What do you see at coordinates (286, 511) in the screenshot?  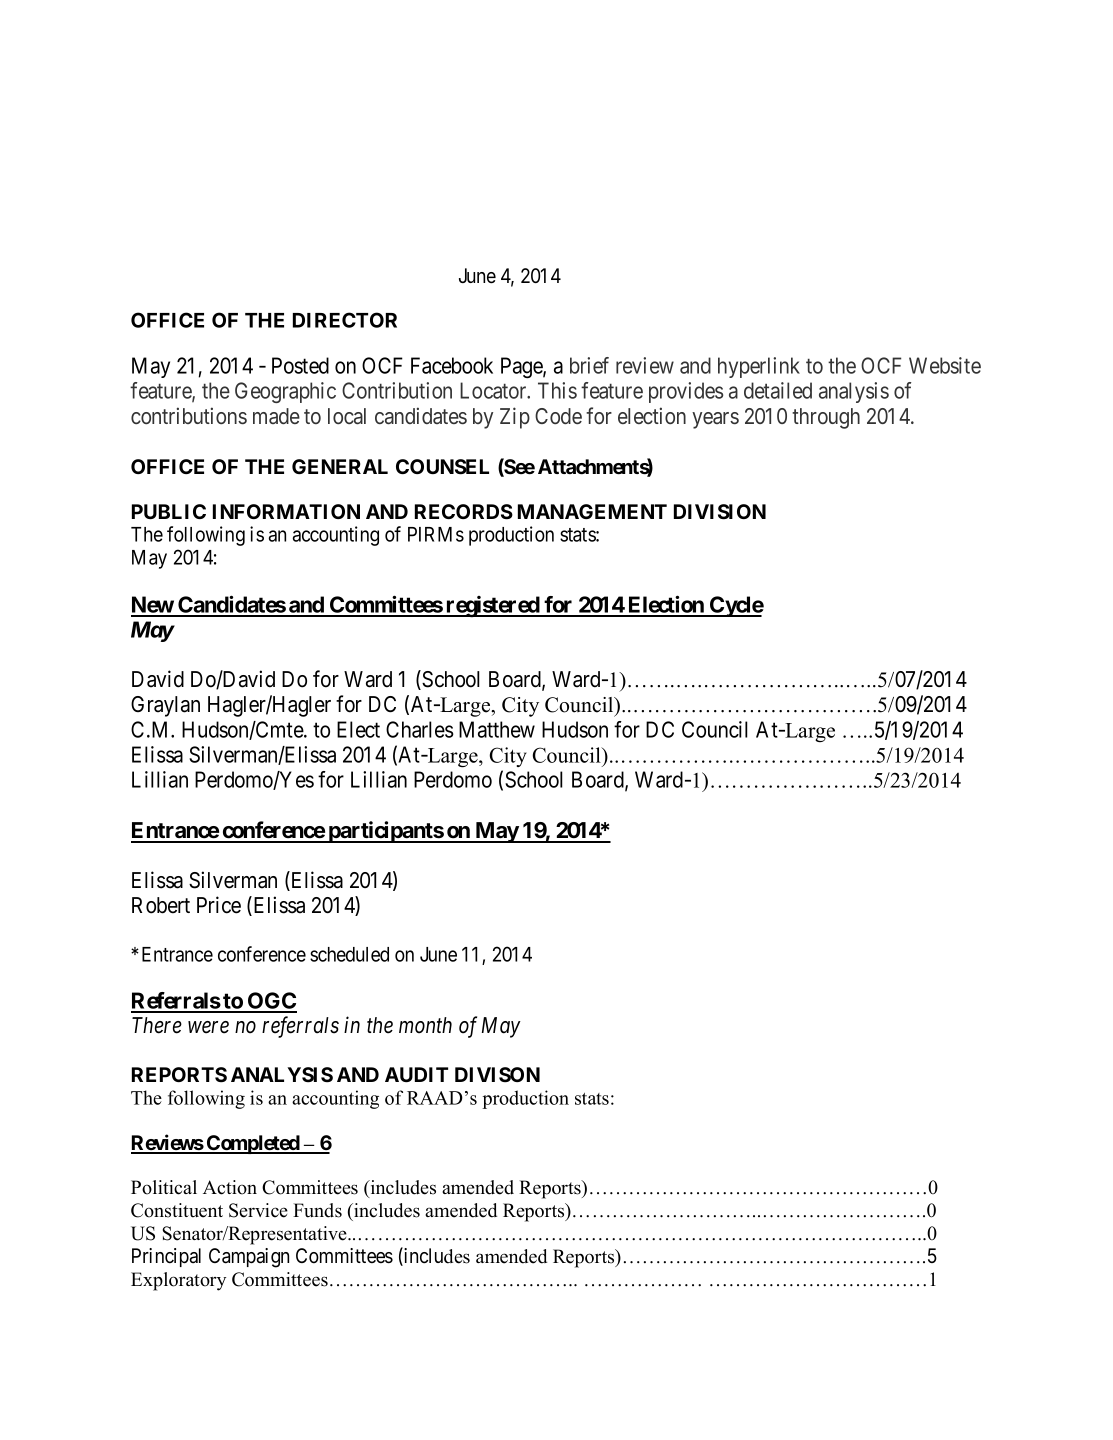 I see `INFORMATION` at bounding box center [286, 511].
